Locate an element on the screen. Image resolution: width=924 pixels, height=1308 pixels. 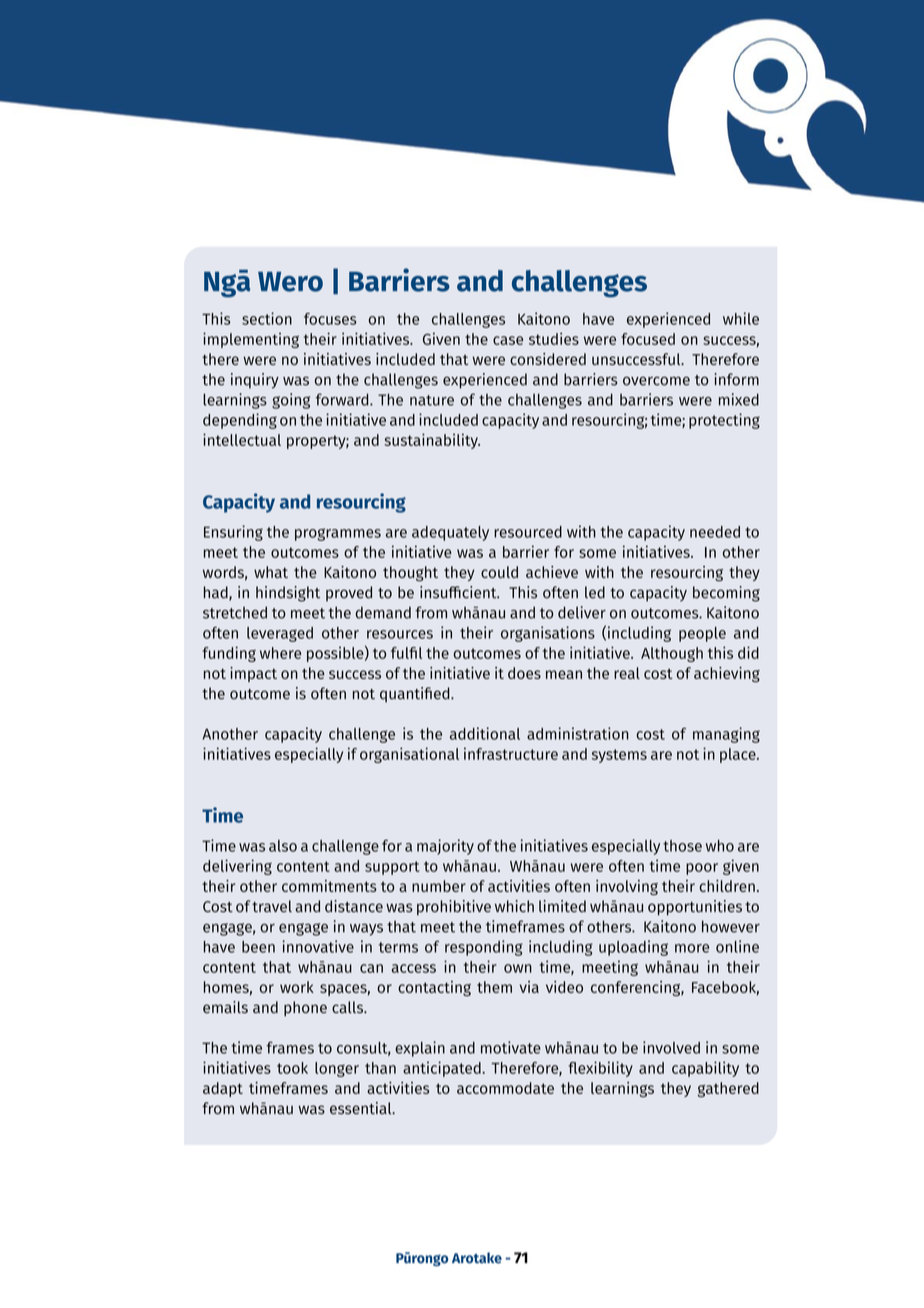
programmes is located at coordinates (338, 534).
